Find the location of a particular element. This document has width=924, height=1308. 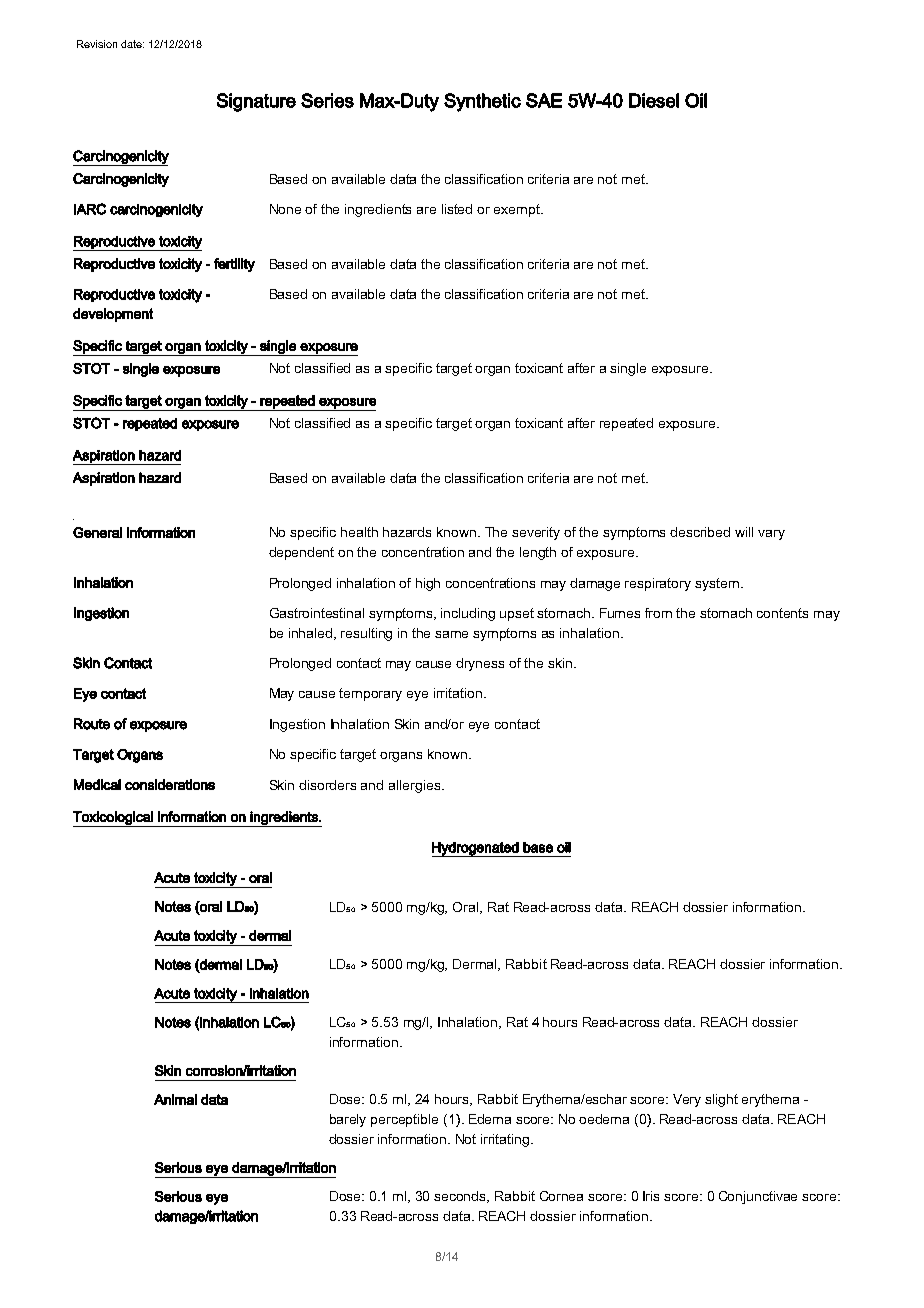

Synthetic is located at coordinates (482, 102).
